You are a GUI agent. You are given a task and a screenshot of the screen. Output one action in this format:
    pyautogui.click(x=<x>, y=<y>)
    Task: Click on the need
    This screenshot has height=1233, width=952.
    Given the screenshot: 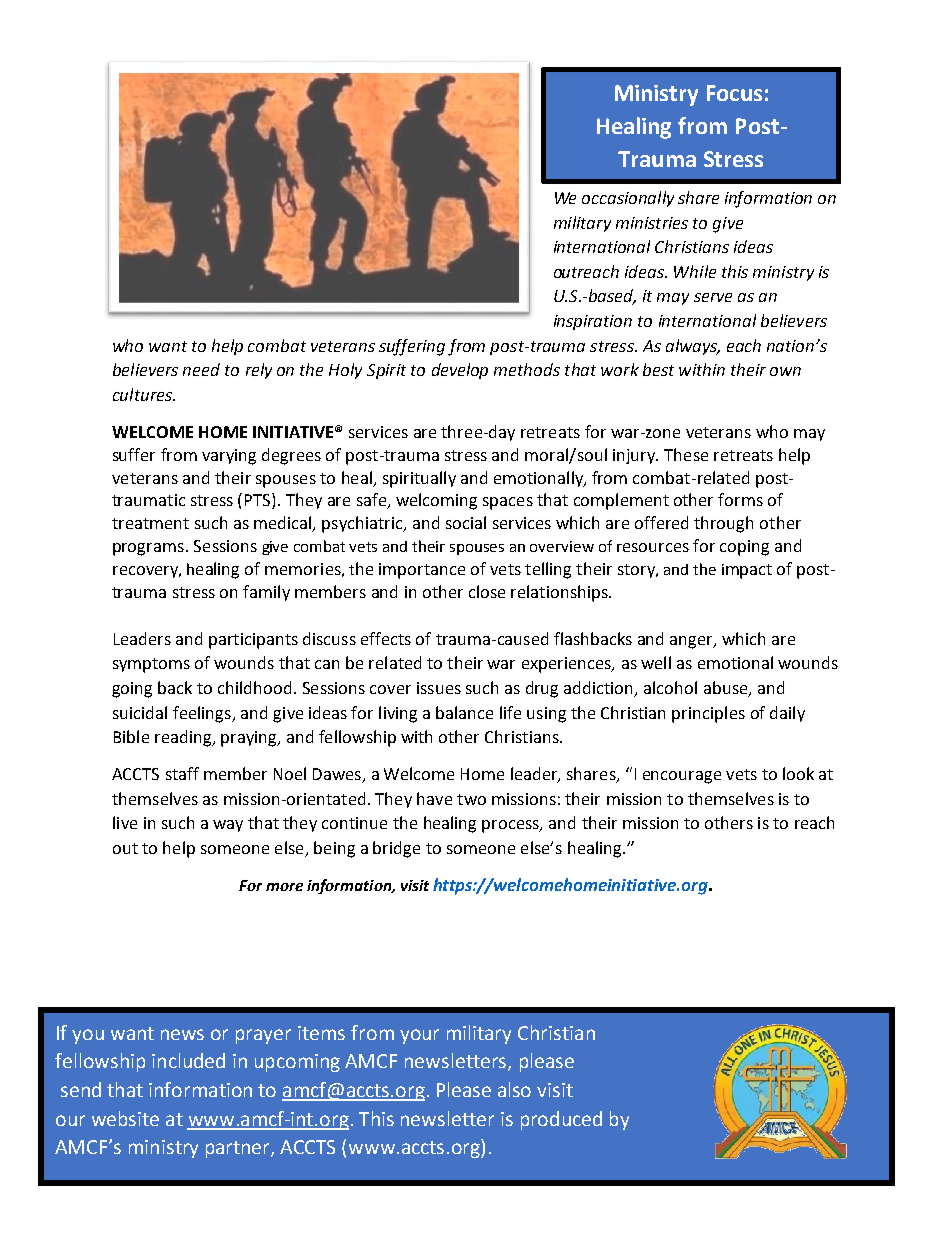 What is the action you would take?
    pyautogui.click(x=201, y=369)
